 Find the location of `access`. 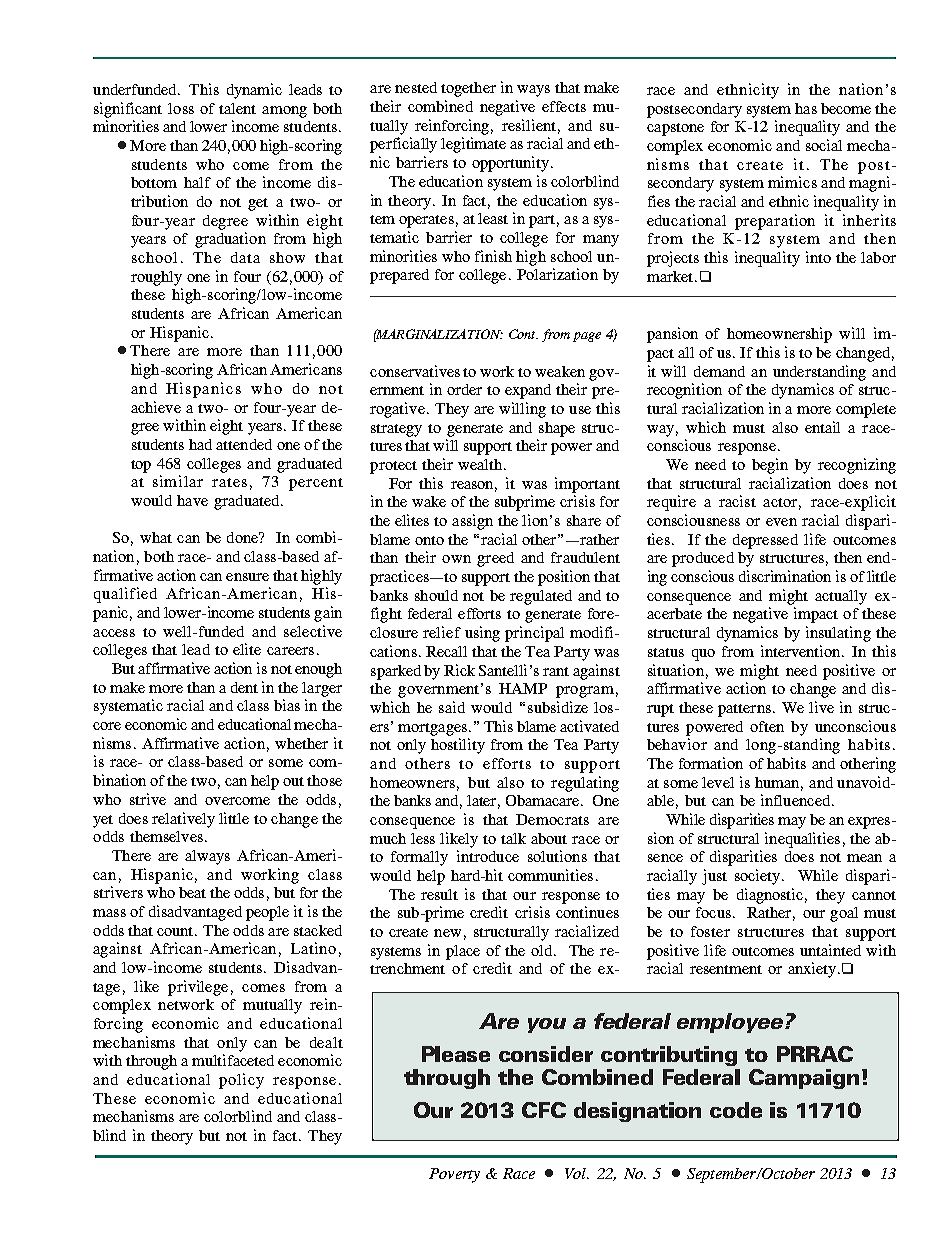

access is located at coordinates (114, 633).
